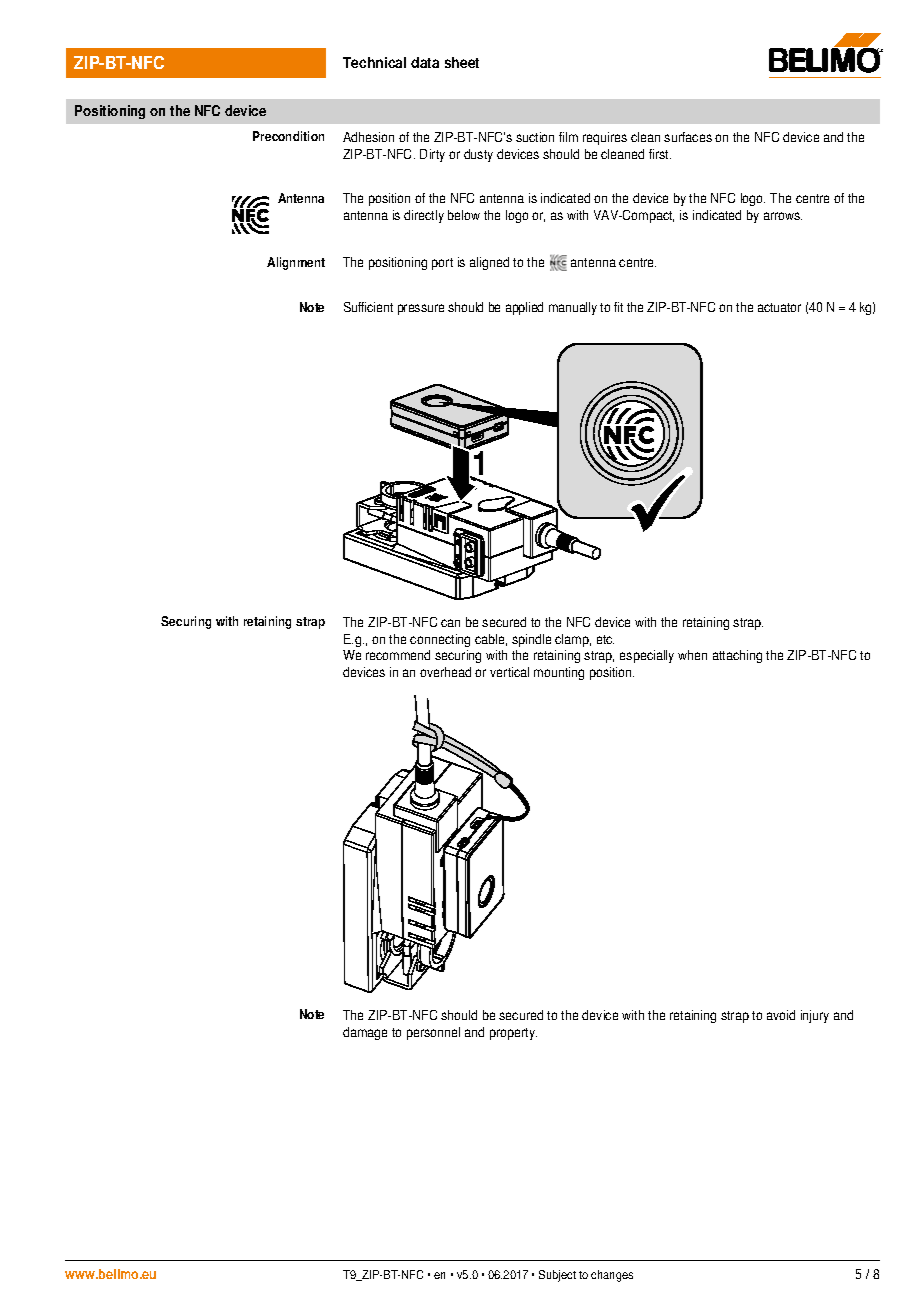 Image resolution: width=924 pixels, height=1308 pixels. I want to click on Adhesion, so click(368, 137).
